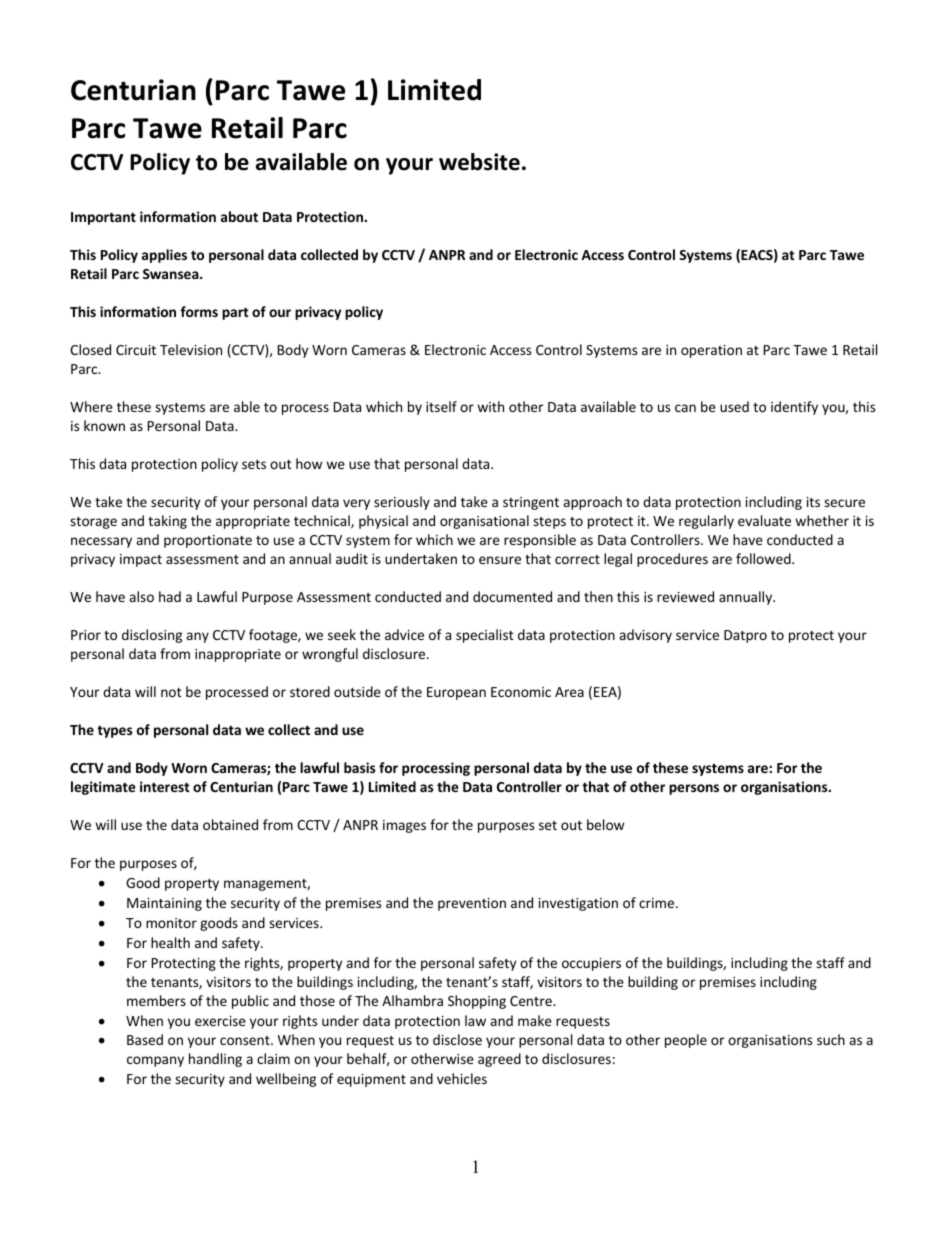 This screenshot has height=1233, width=952. What do you see at coordinates (711, 351) in the screenshot?
I see `operation` at bounding box center [711, 351].
